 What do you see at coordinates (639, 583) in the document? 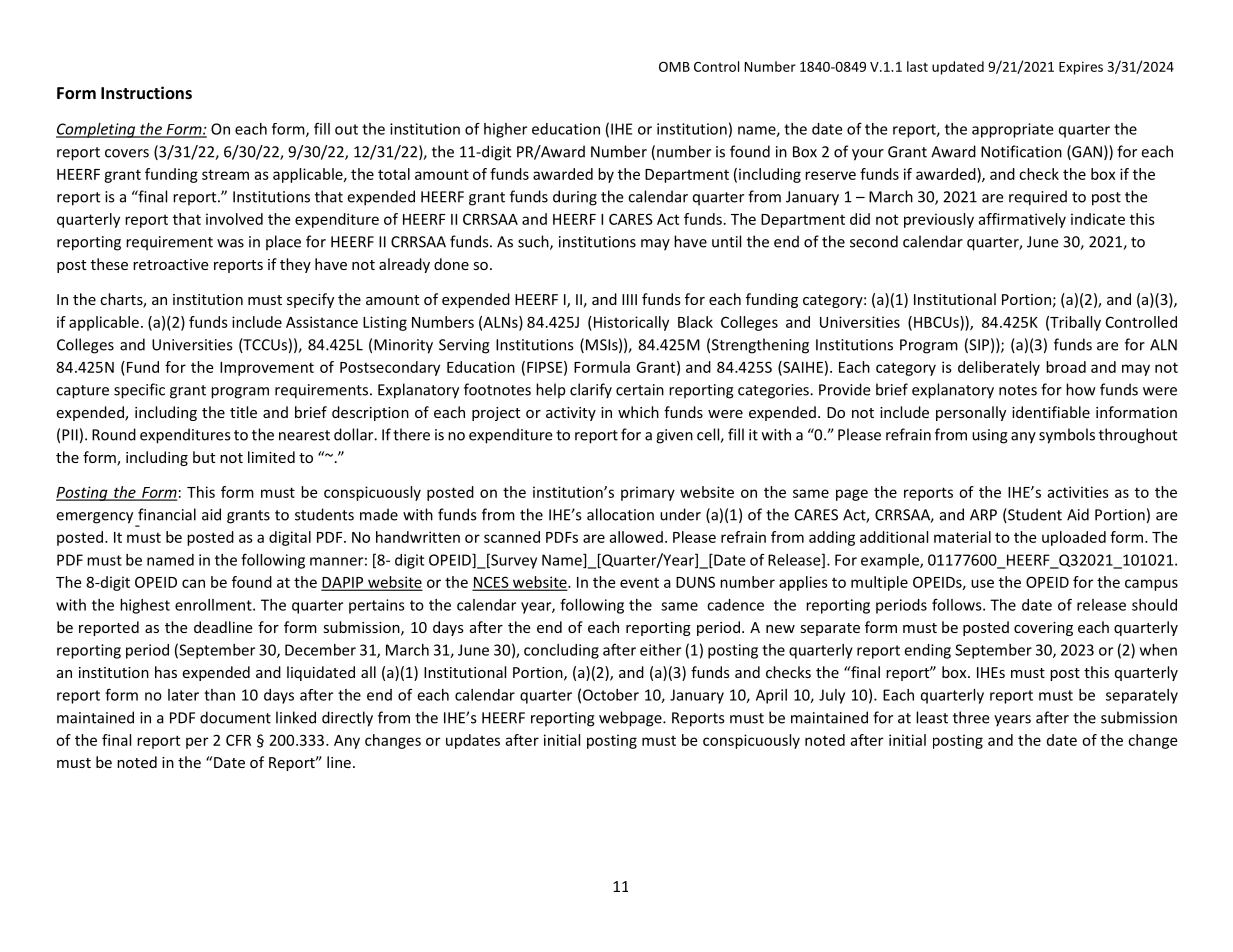
I see `event` at bounding box center [639, 583].
